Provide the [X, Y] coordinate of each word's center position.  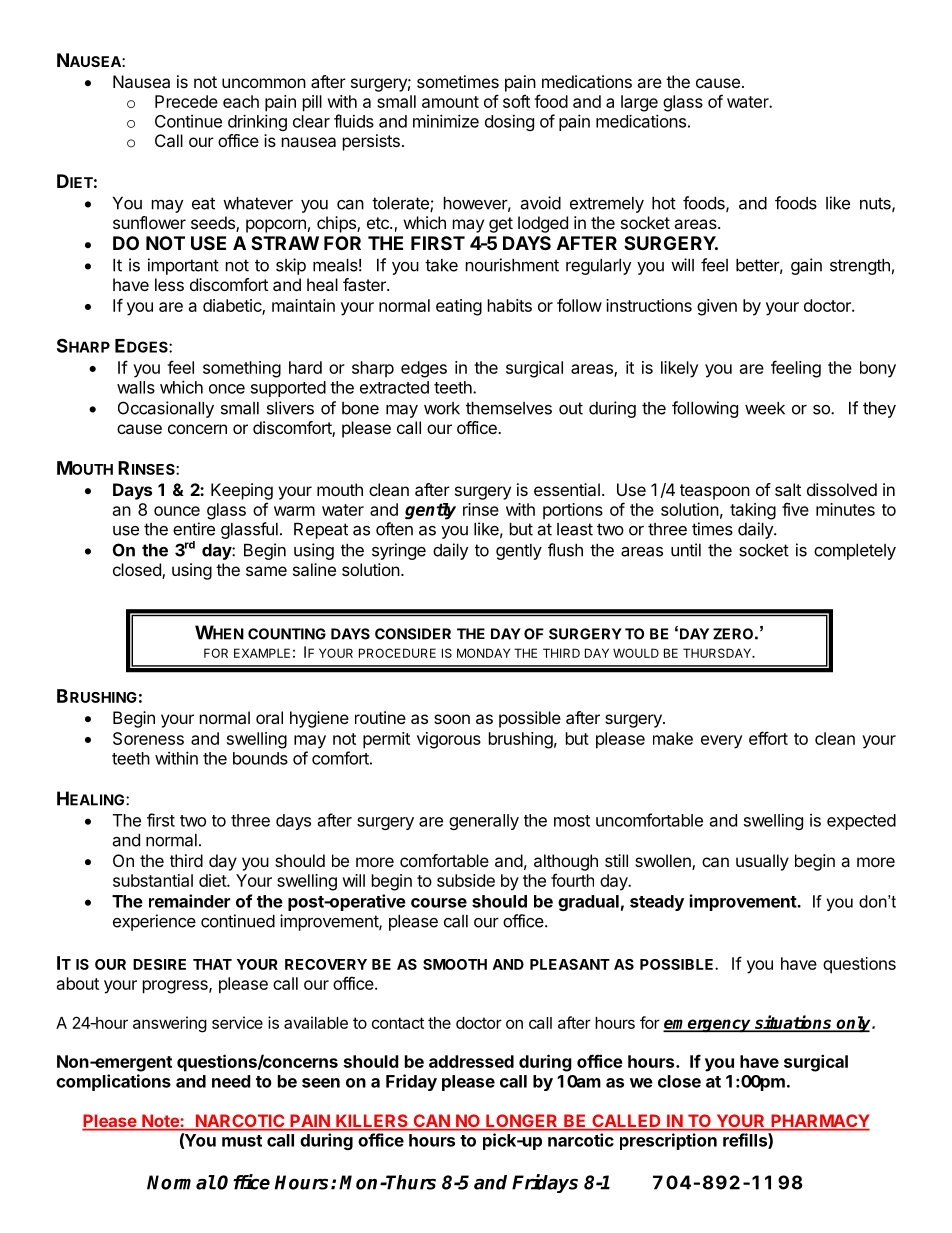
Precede [186, 101]
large [639, 103]
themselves [509, 408]
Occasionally [166, 409]
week [765, 408]
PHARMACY [819, 1122]
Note [160, 1122]
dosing [509, 122]
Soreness [148, 738]
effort [768, 738]
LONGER [522, 1122]
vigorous [449, 740]
